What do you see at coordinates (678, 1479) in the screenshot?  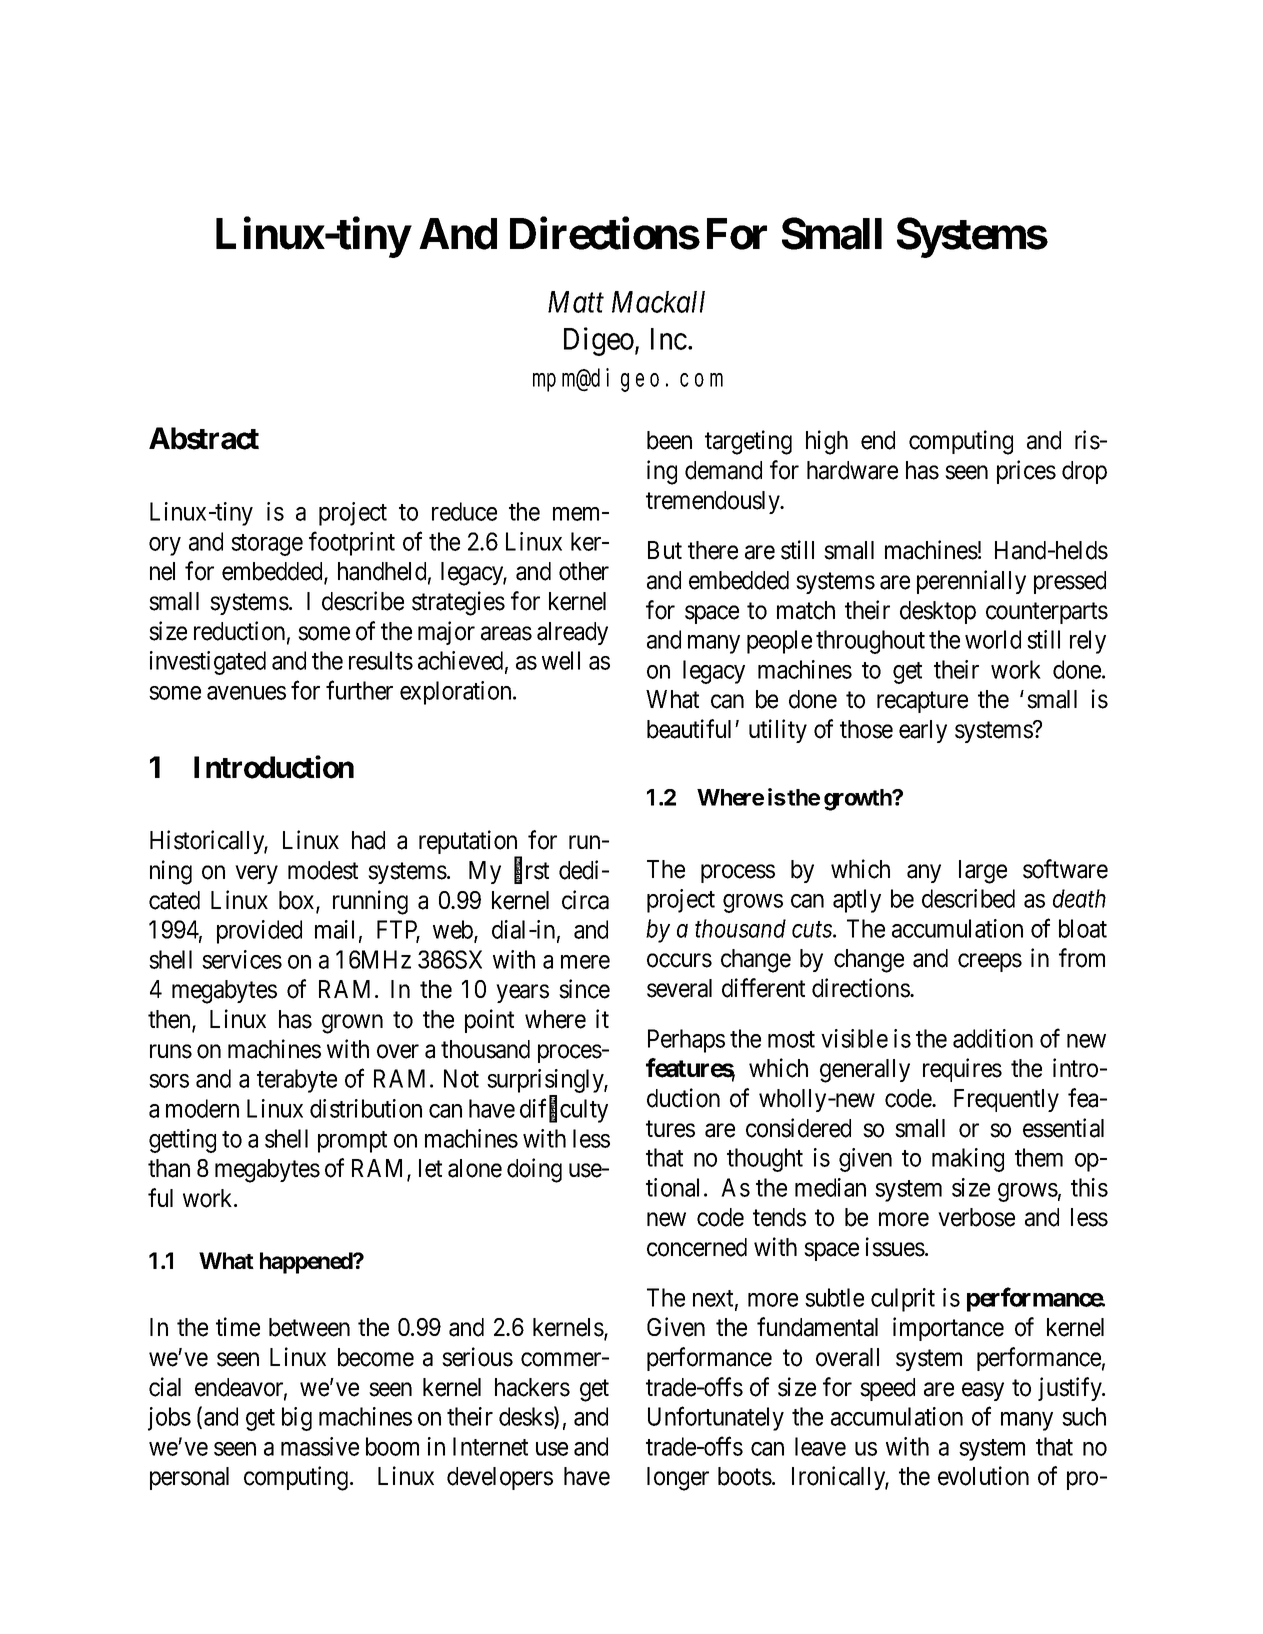 I see `longer` at bounding box center [678, 1479].
